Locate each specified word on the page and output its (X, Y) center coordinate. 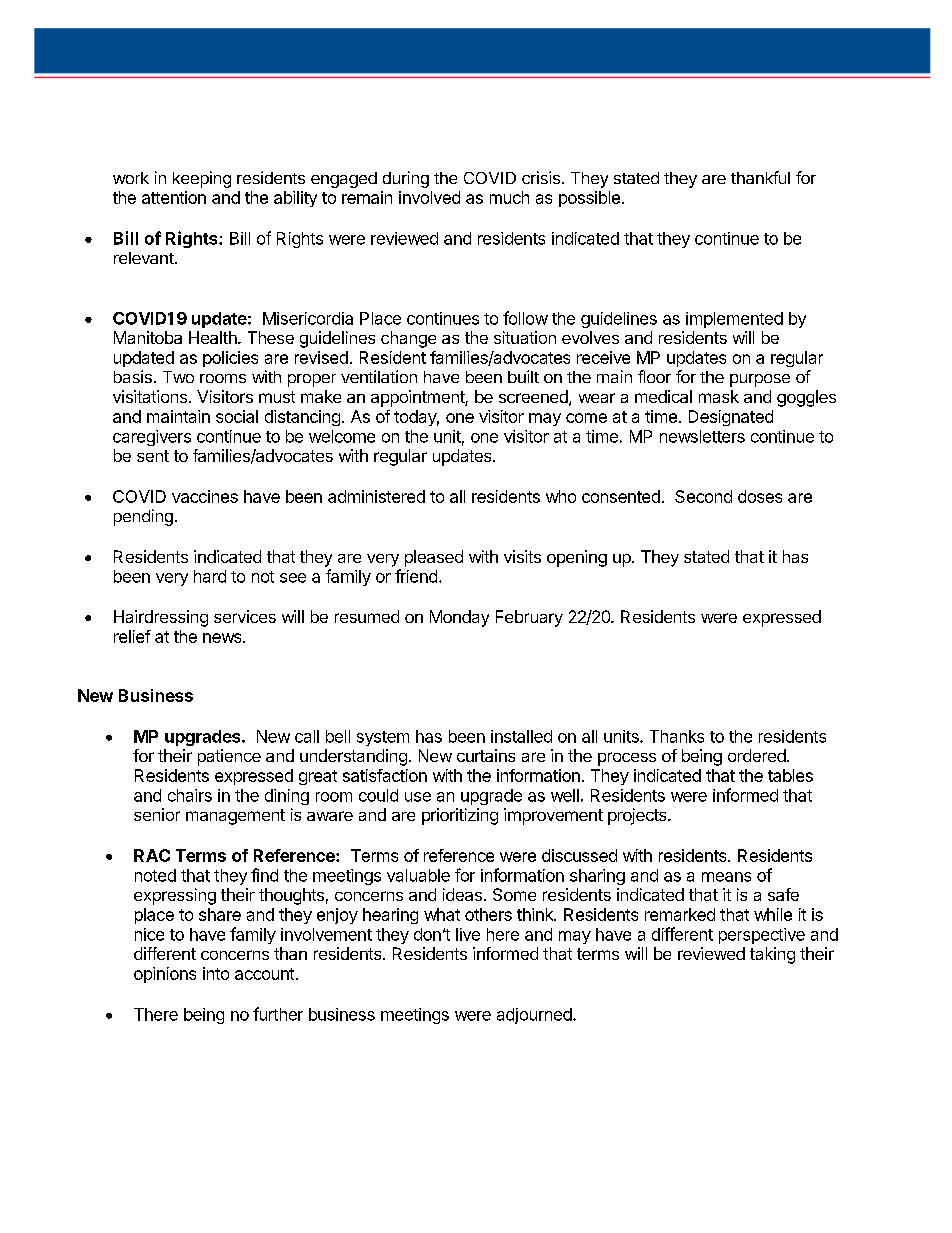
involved (429, 197)
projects (638, 816)
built (523, 376)
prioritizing (460, 816)
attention (174, 197)
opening (577, 558)
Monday (459, 618)
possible (589, 199)
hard (210, 576)
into (216, 973)
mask (719, 396)
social (237, 416)
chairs (190, 795)
